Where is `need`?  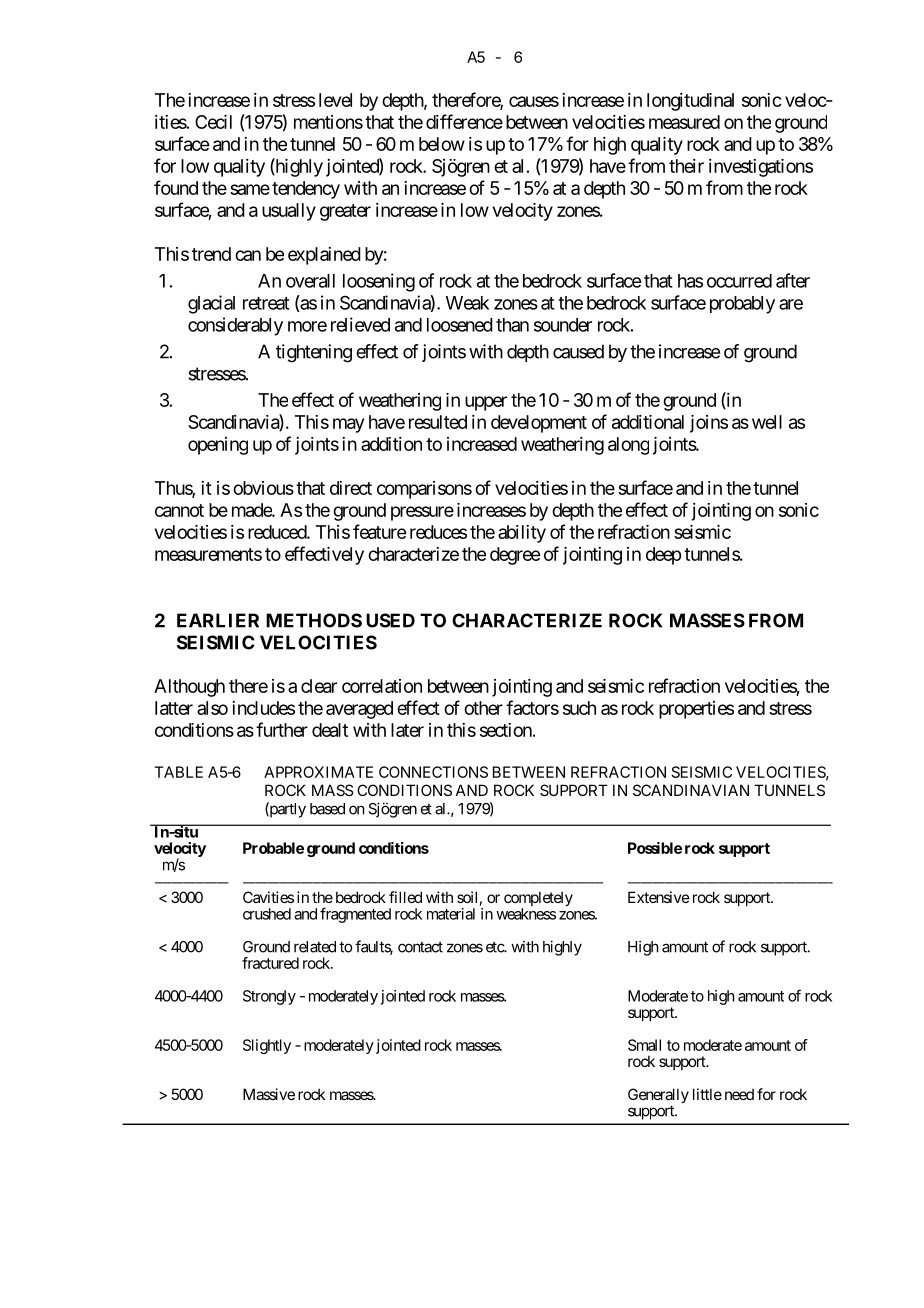
need is located at coordinates (739, 1094).
